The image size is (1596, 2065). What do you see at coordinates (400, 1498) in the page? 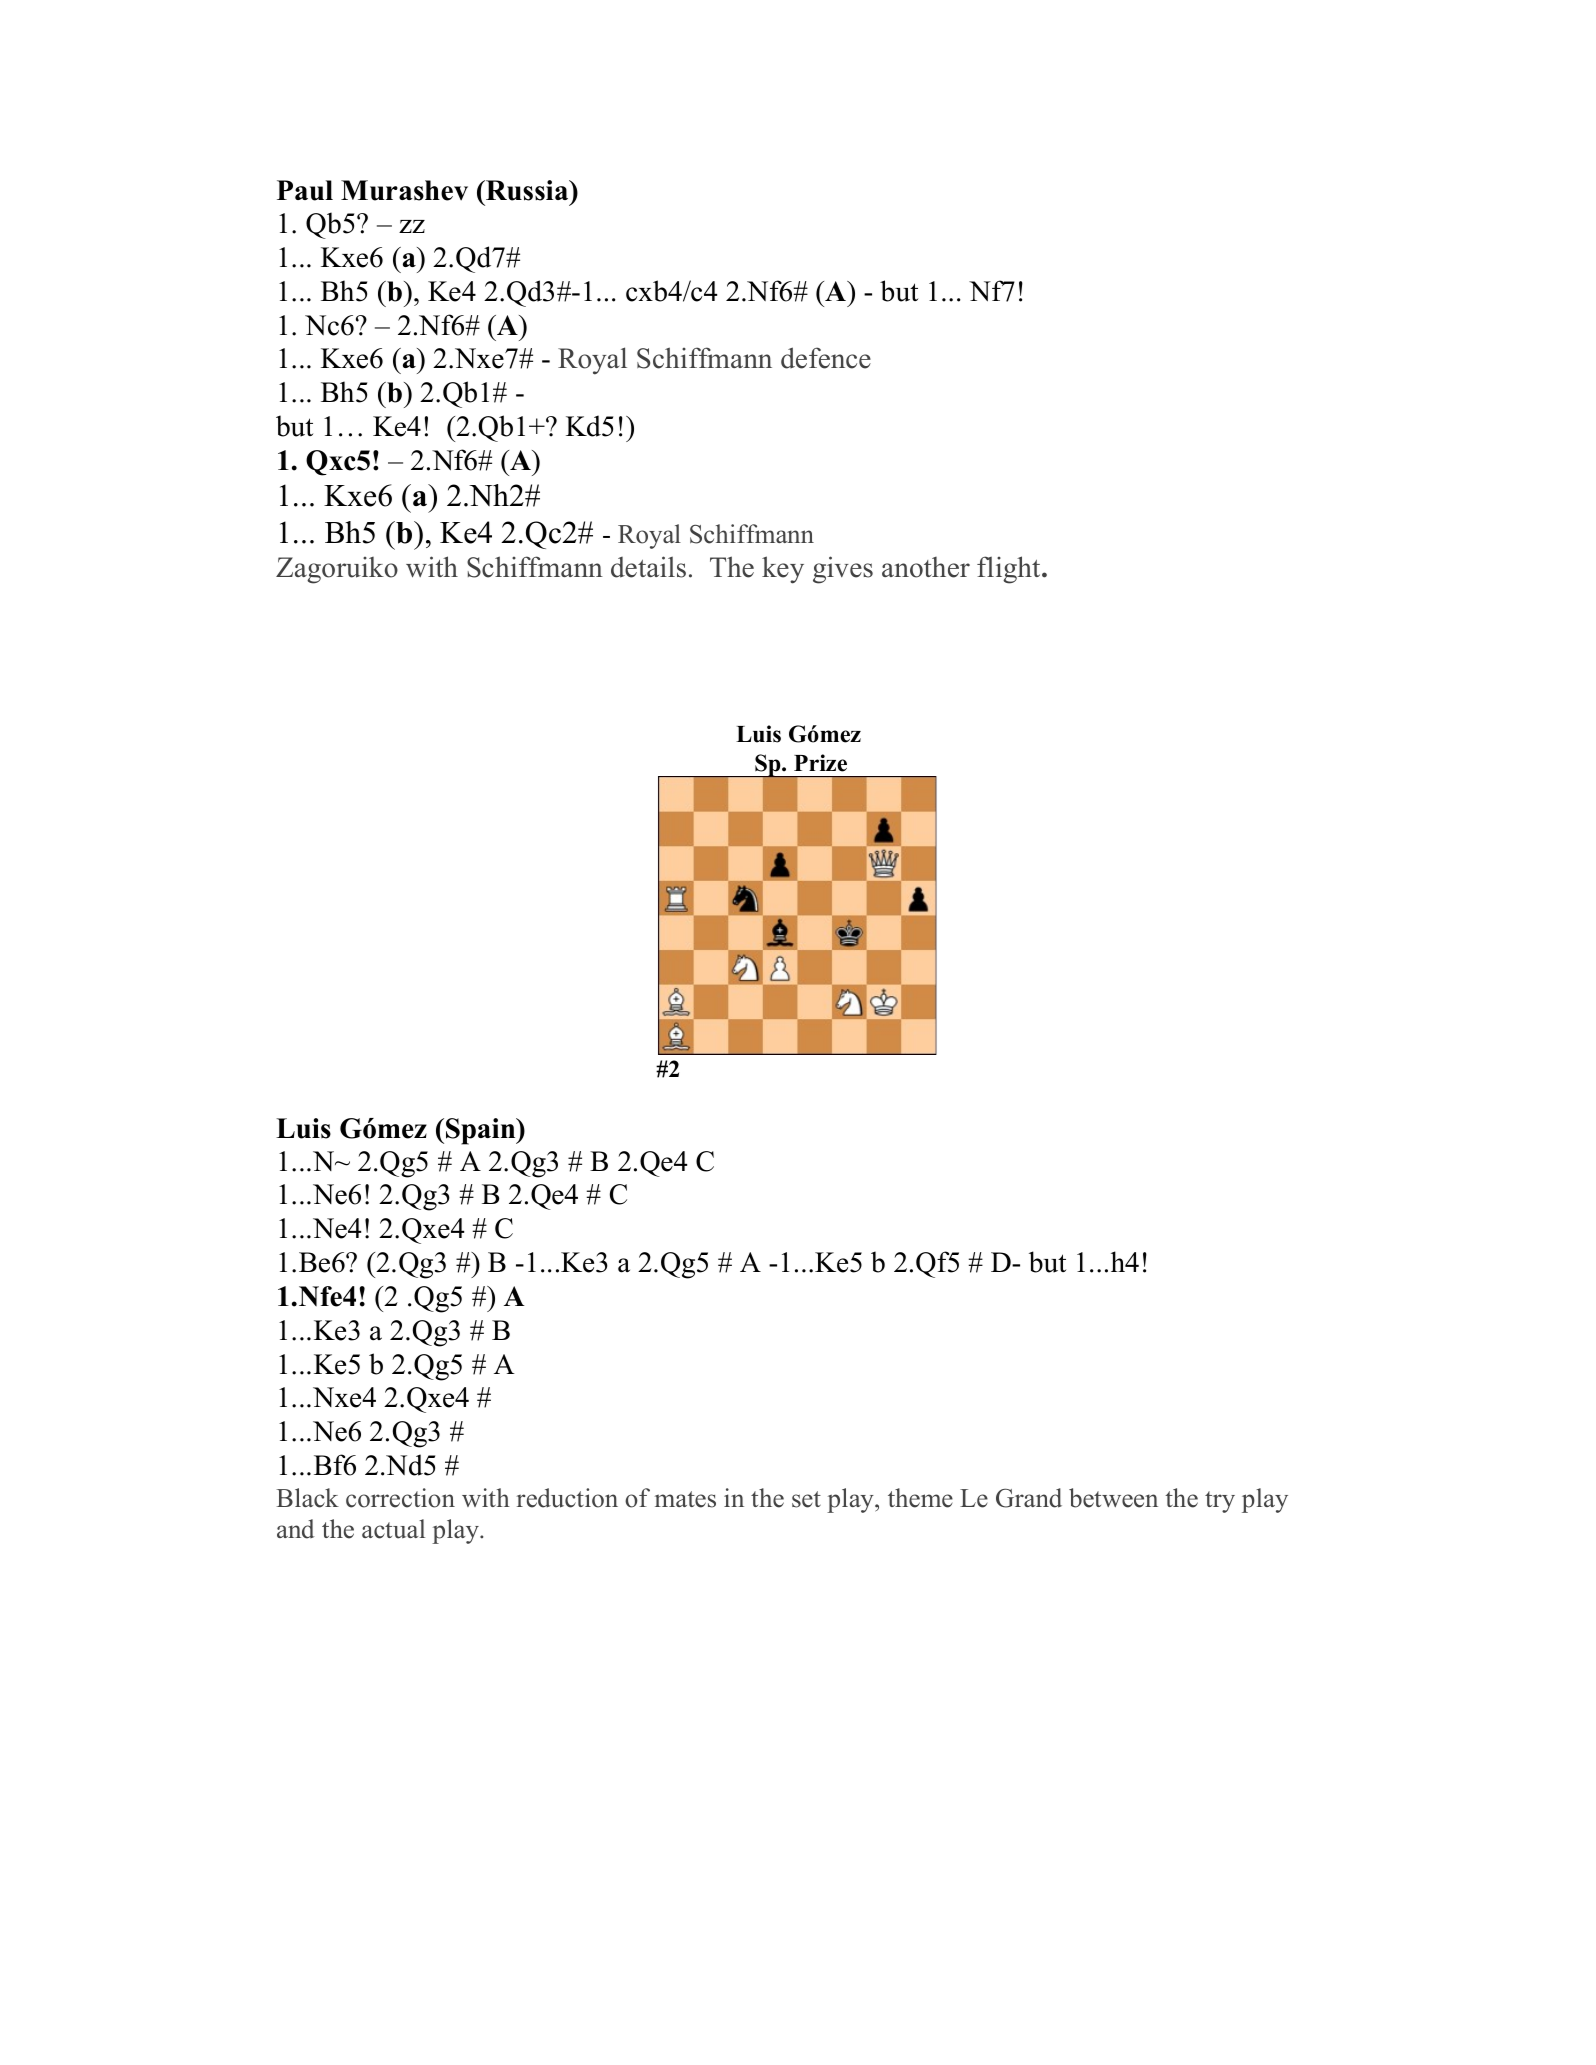
I see `correction` at bounding box center [400, 1498].
